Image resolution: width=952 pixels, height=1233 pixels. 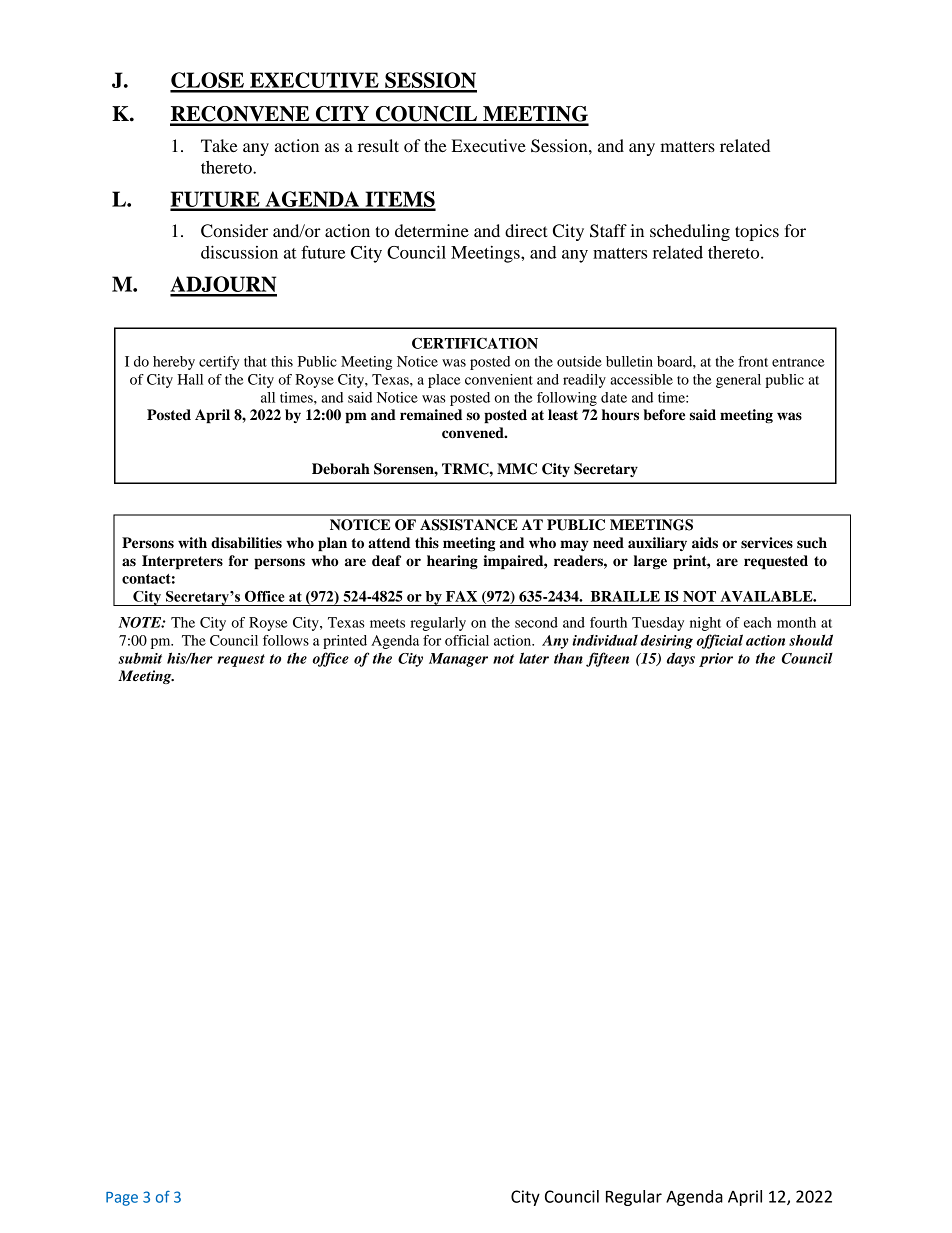 I want to click on submit, so click(x=140, y=658).
